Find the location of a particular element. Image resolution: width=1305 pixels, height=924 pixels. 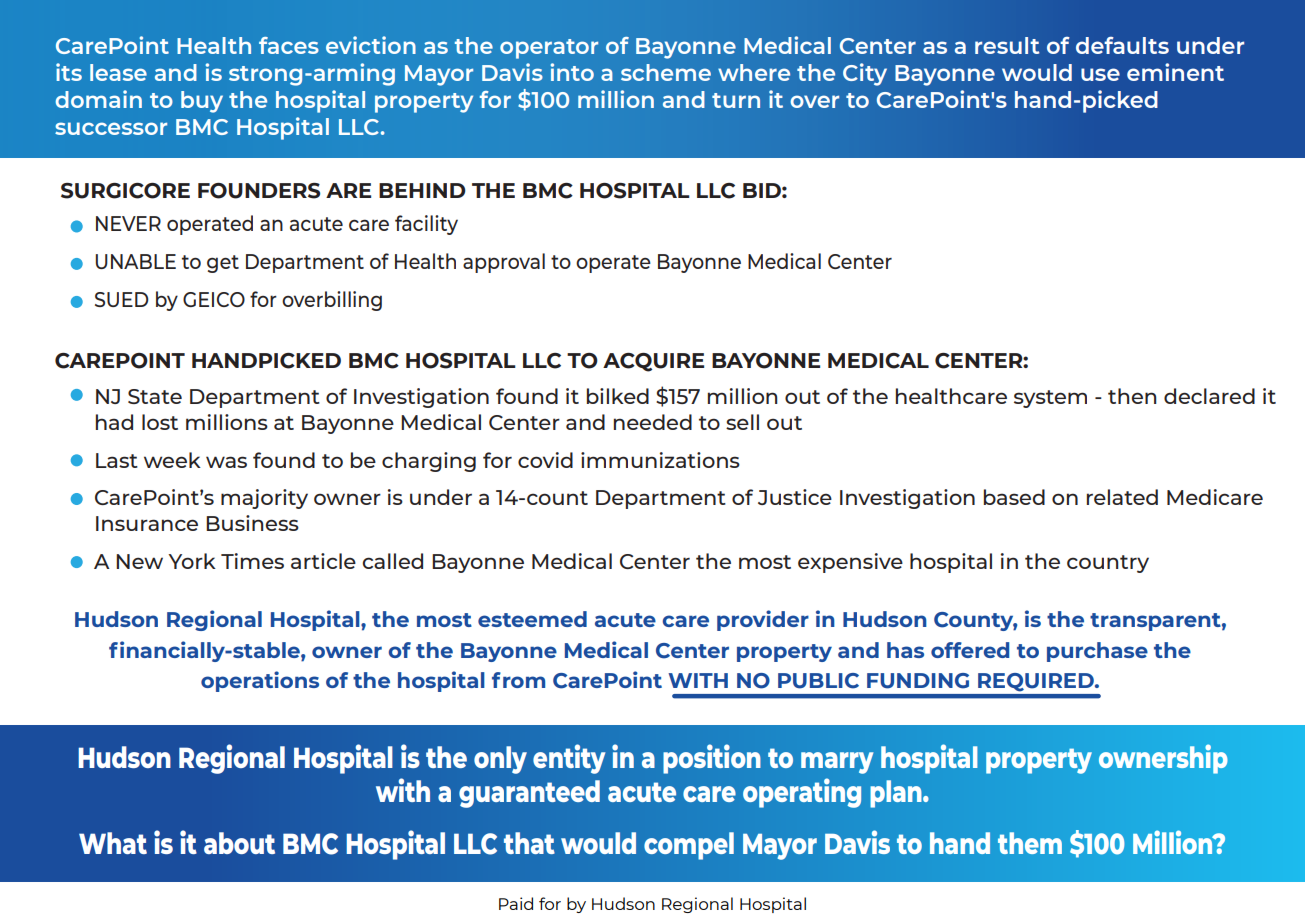

GEICO is located at coordinates (214, 299).
